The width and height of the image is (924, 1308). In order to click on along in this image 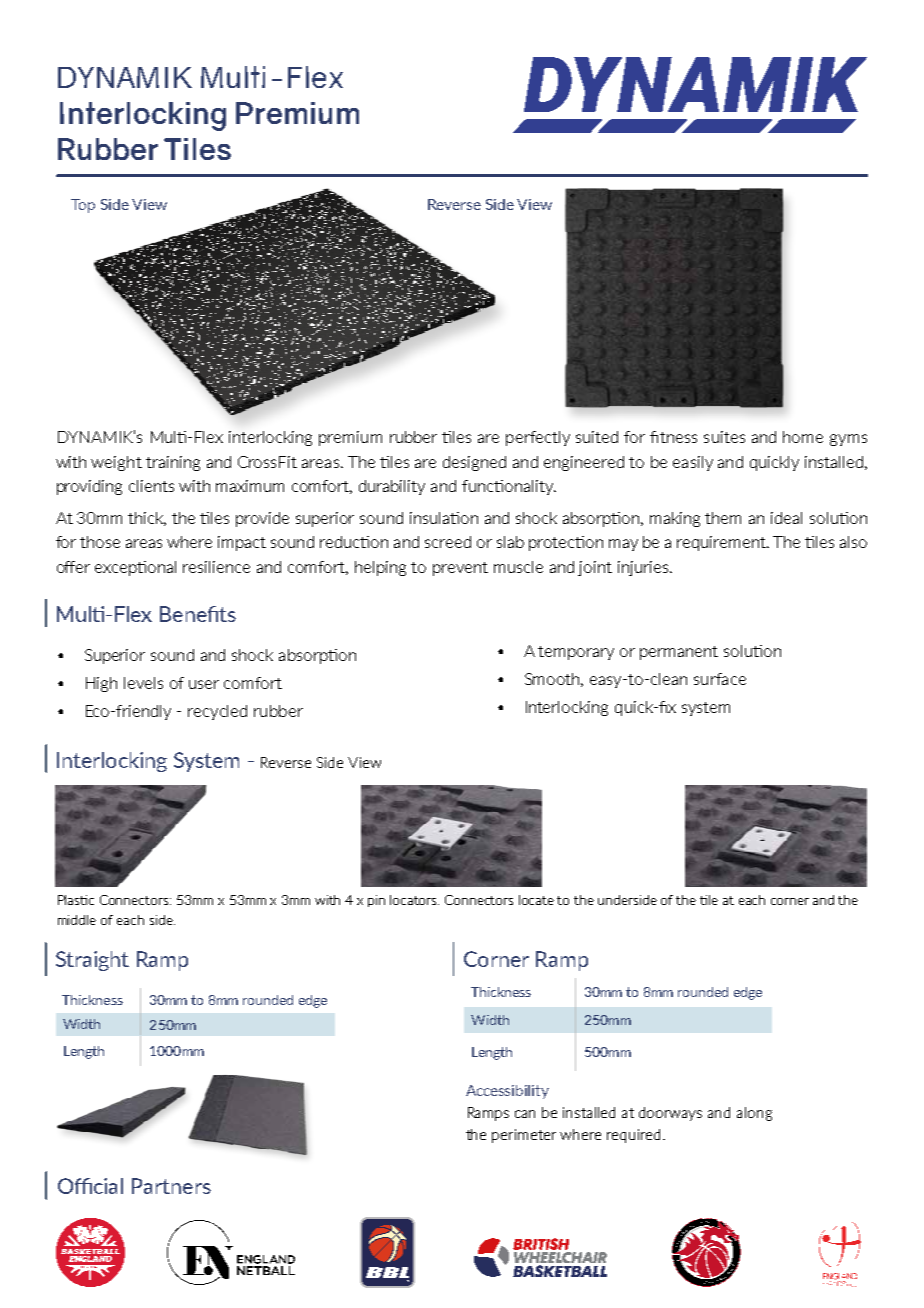, I will do `click(754, 1114)`.
